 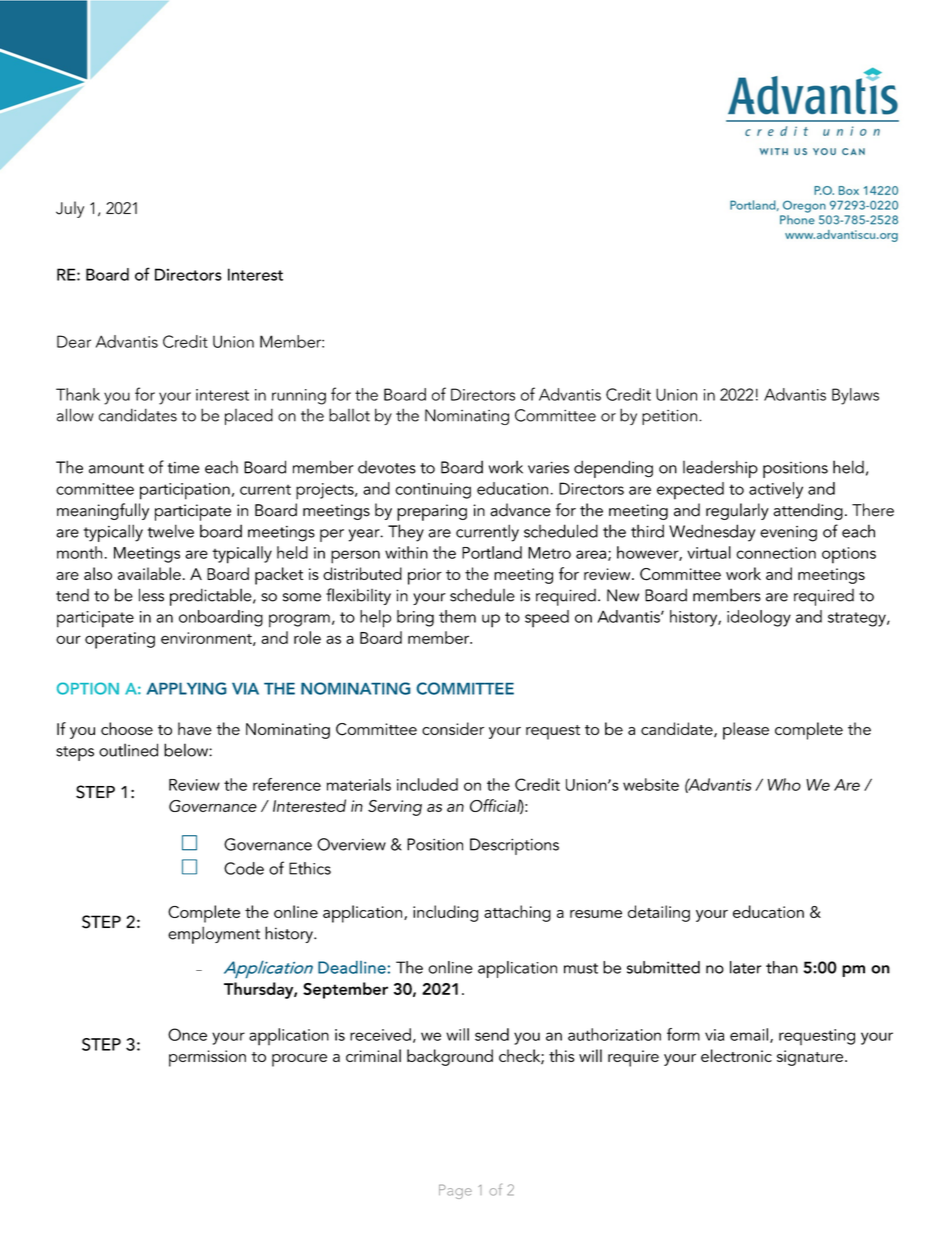 I want to click on them, so click(x=457, y=616).
